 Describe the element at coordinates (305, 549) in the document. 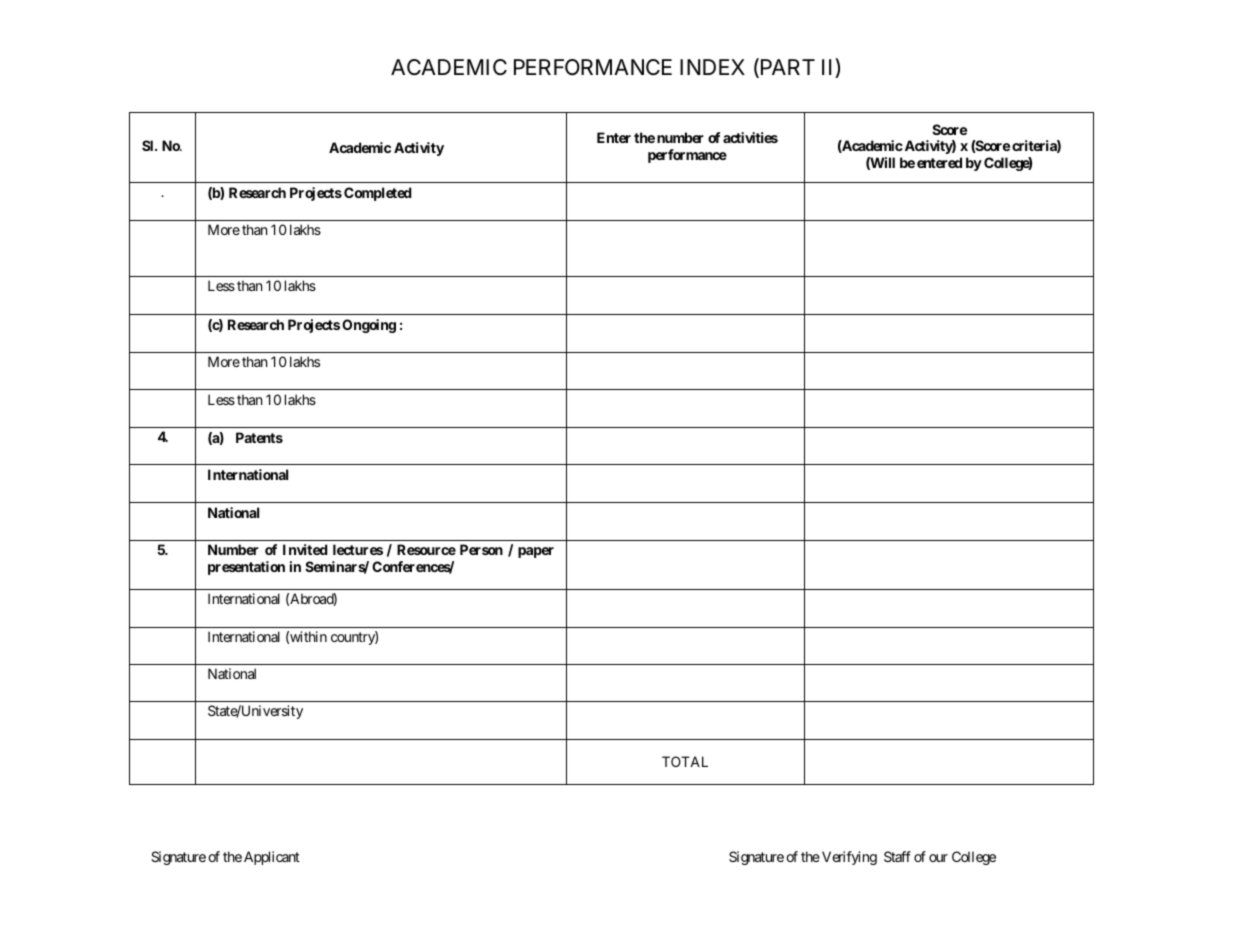

I see `Invited` at that location.
